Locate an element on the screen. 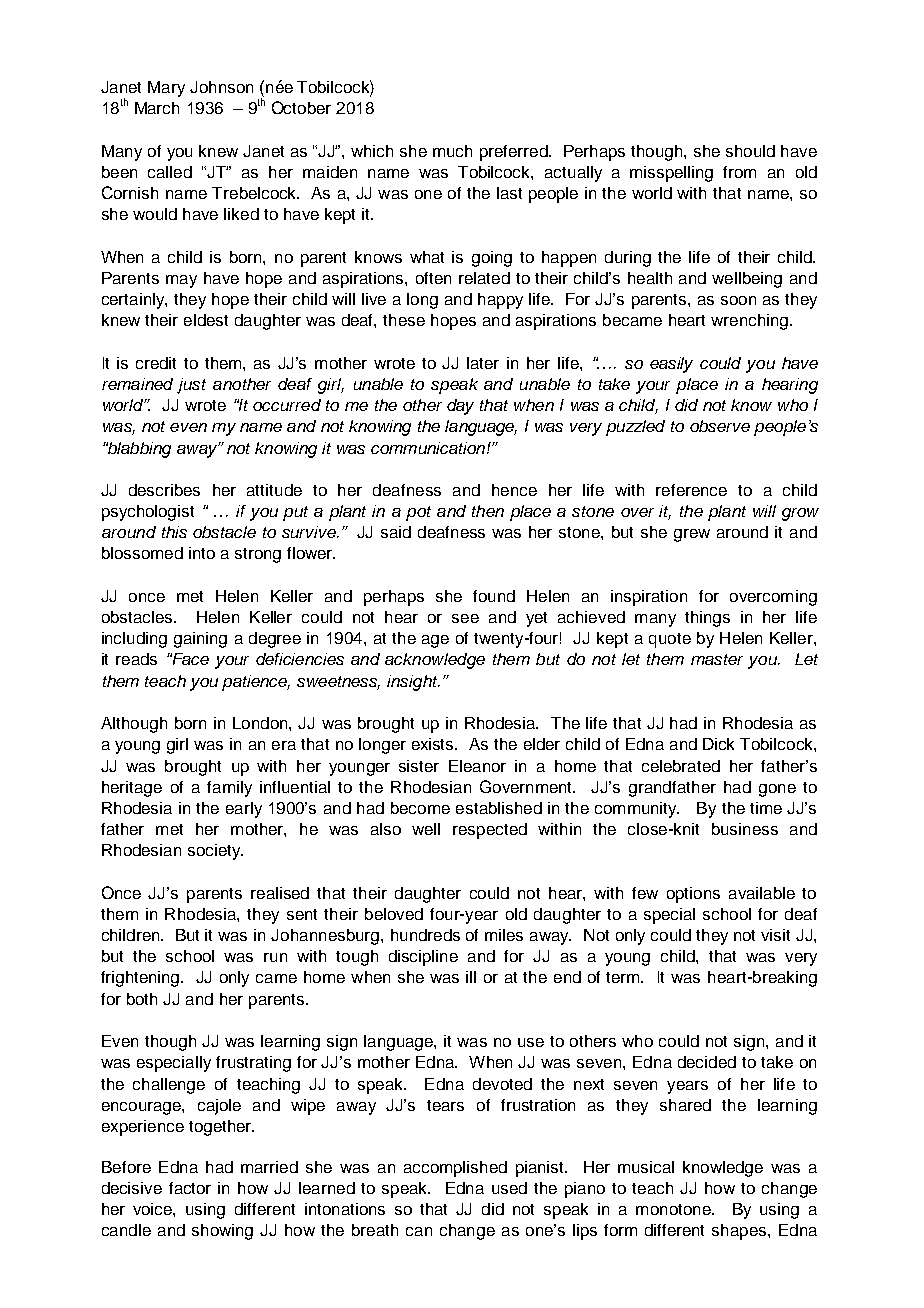  factor is located at coordinates (190, 1188).
